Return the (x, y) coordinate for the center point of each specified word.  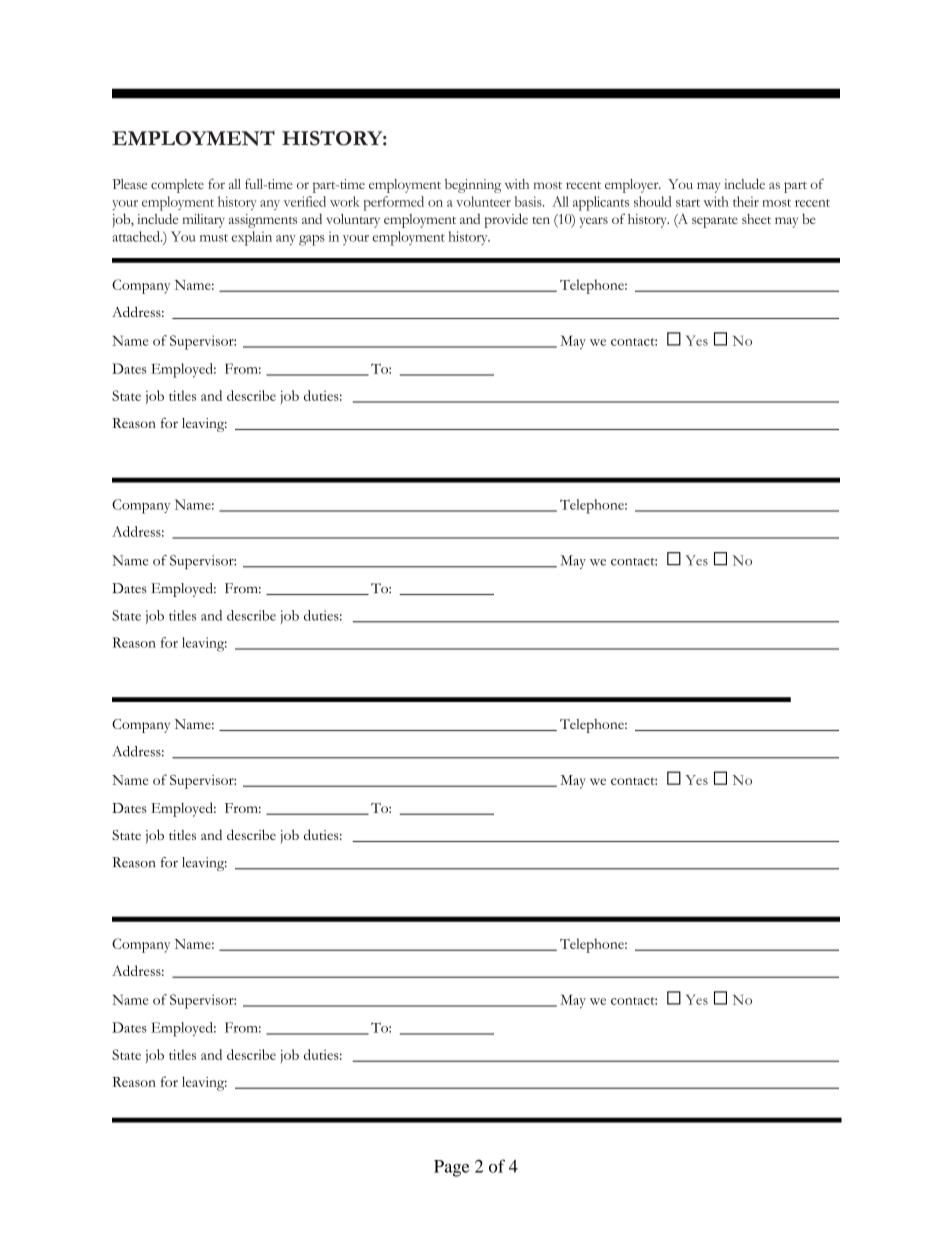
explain (251, 238)
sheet (756, 219)
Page (451, 1168)
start (688, 203)
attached (137, 236)
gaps (312, 240)
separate (715, 222)
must (214, 238)
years (594, 222)
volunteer (483, 201)
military (203, 221)
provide (506, 220)
